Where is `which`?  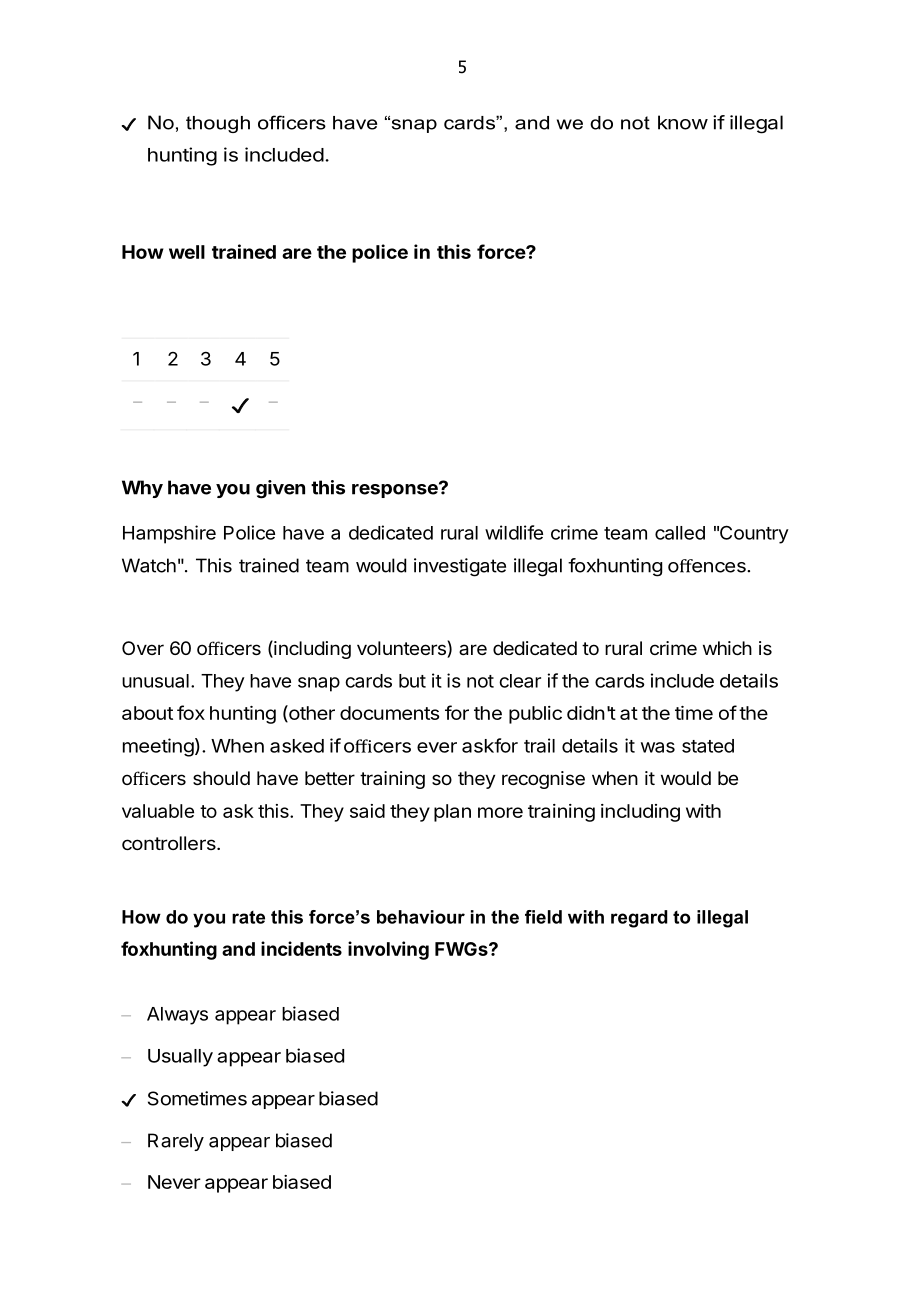
which is located at coordinates (727, 648).
